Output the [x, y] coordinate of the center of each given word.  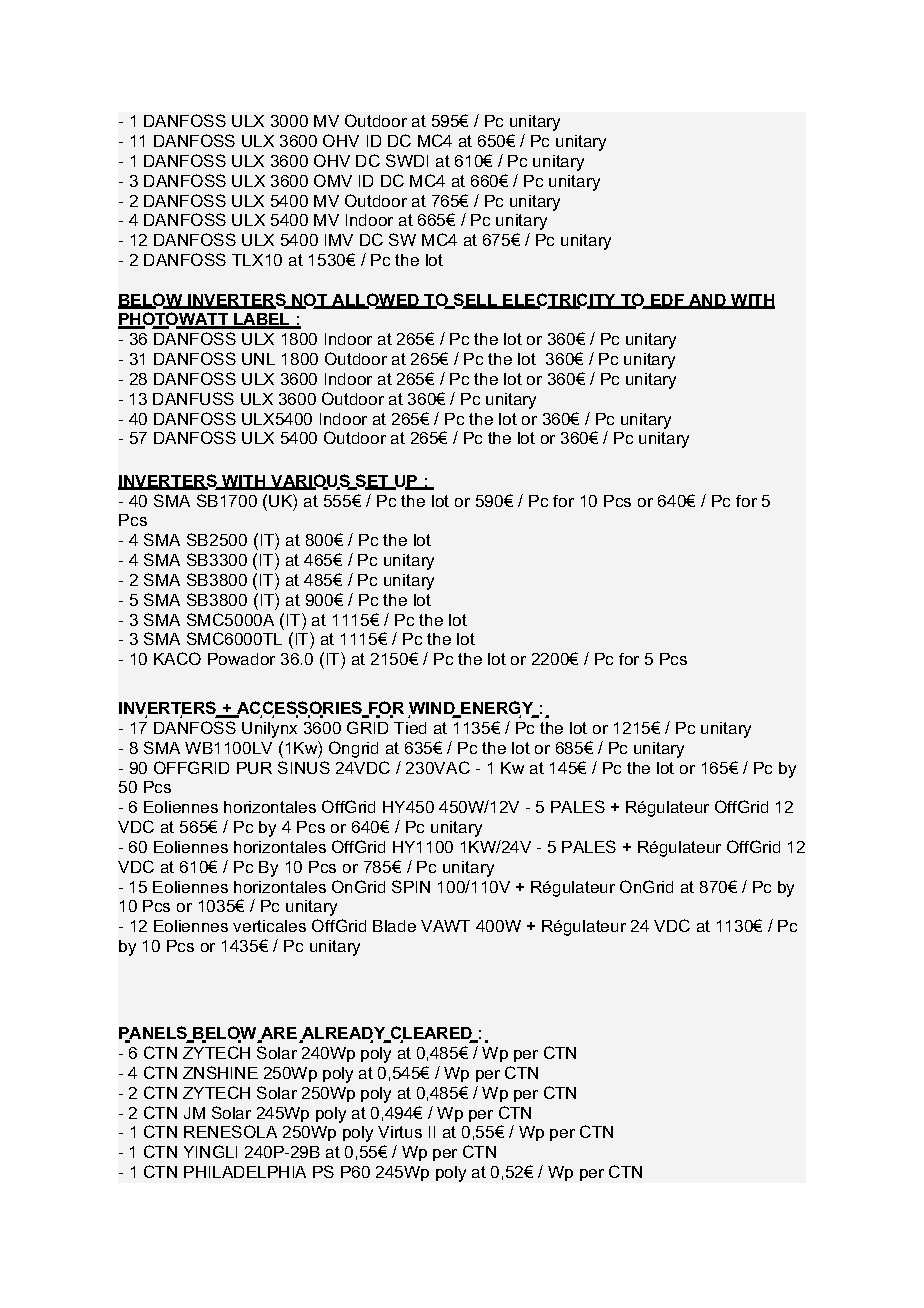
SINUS [304, 767]
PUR [254, 768]
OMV [333, 180]
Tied [410, 728]
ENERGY [497, 709]
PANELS [154, 1034]
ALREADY [344, 1034]
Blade [394, 926]
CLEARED [432, 1034]
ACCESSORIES [300, 709]
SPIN [411, 886]
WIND [433, 709]
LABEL [262, 320]
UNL [258, 359]
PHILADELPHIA [245, 1172]
